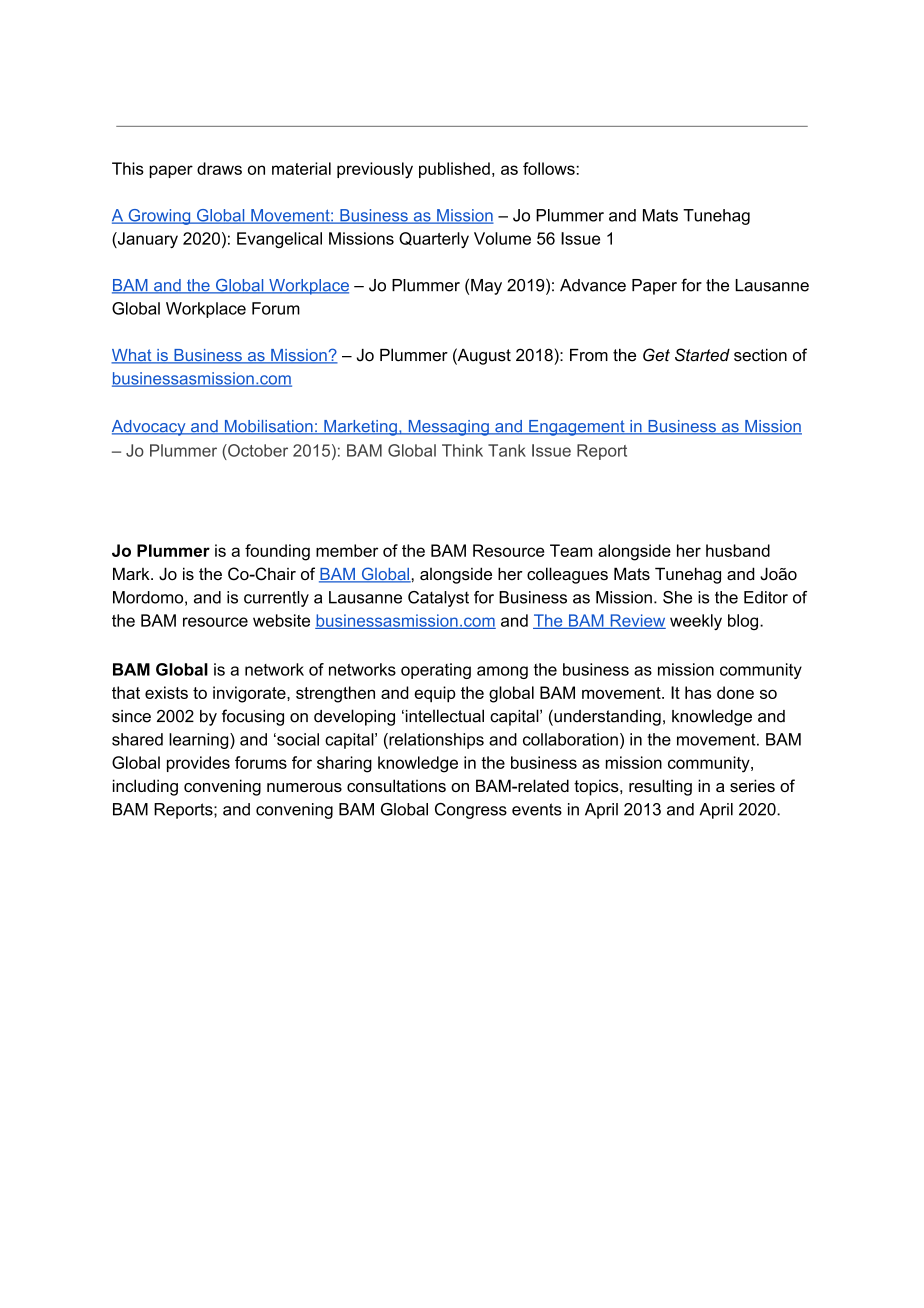 The height and width of the screenshot is (1308, 924). What do you see at coordinates (660, 787) in the screenshot?
I see `resulting` at bounding box center [660, 787].
